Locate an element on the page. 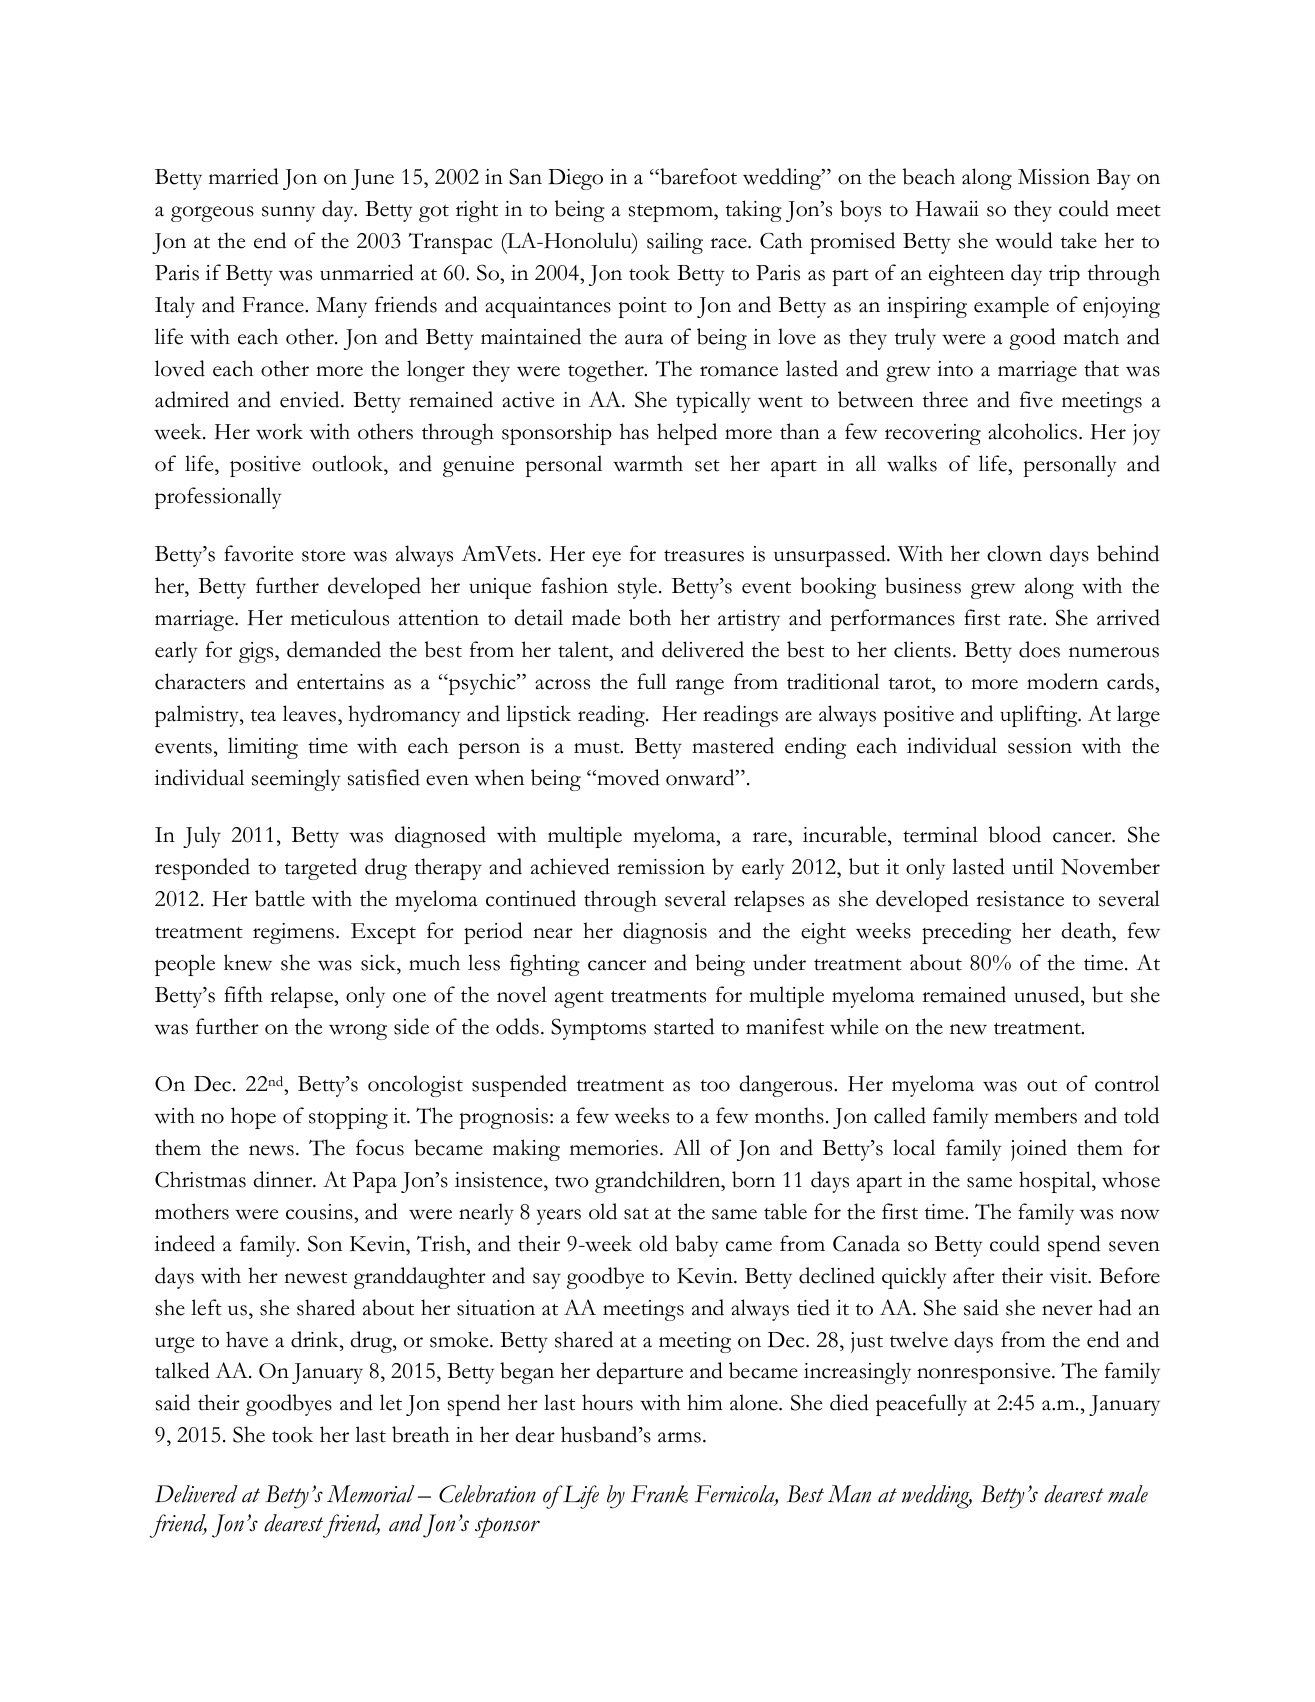  sunny is located at coordinates (288, 214).
